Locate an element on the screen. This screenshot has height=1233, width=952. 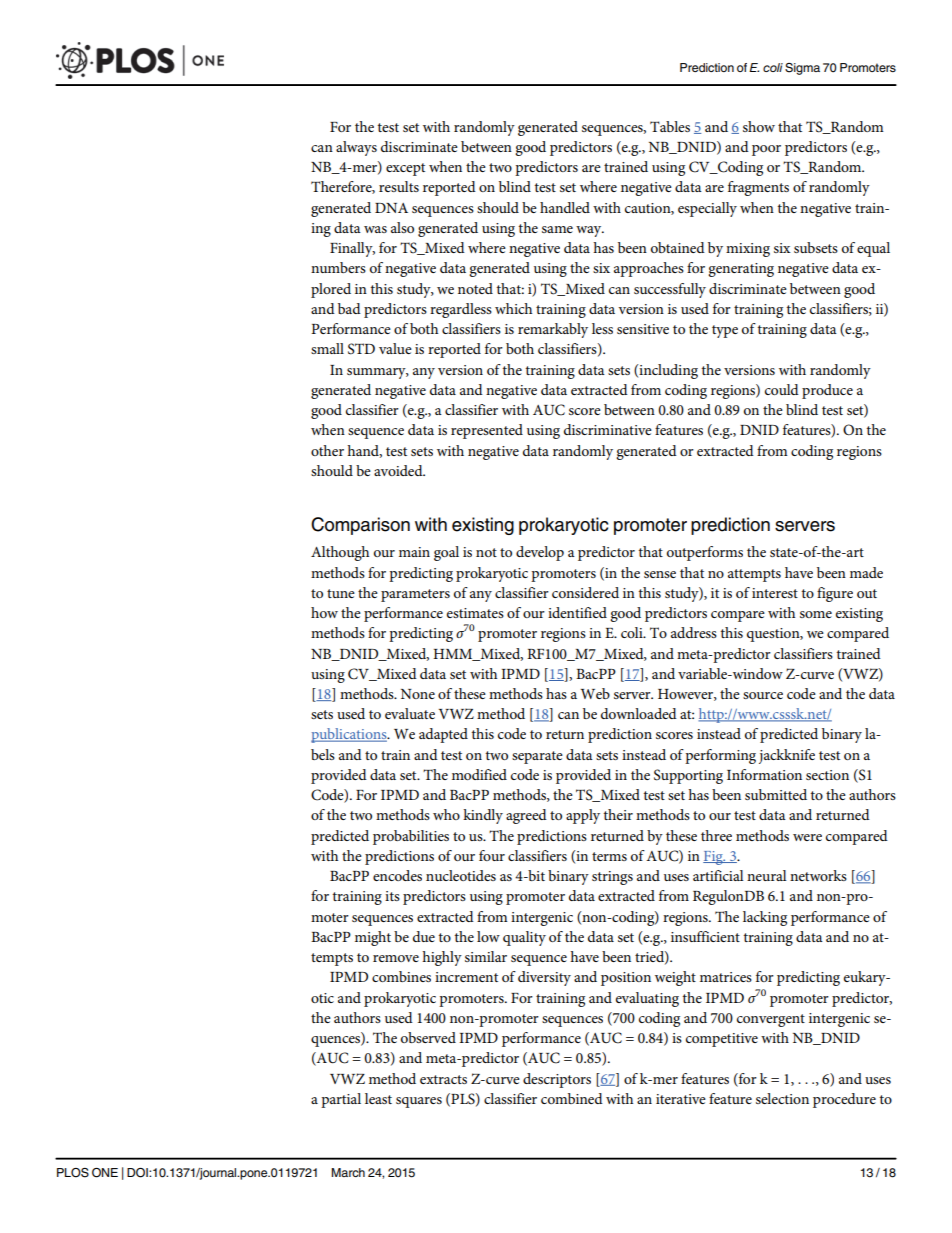
could is located at coordinates (782, 389).
